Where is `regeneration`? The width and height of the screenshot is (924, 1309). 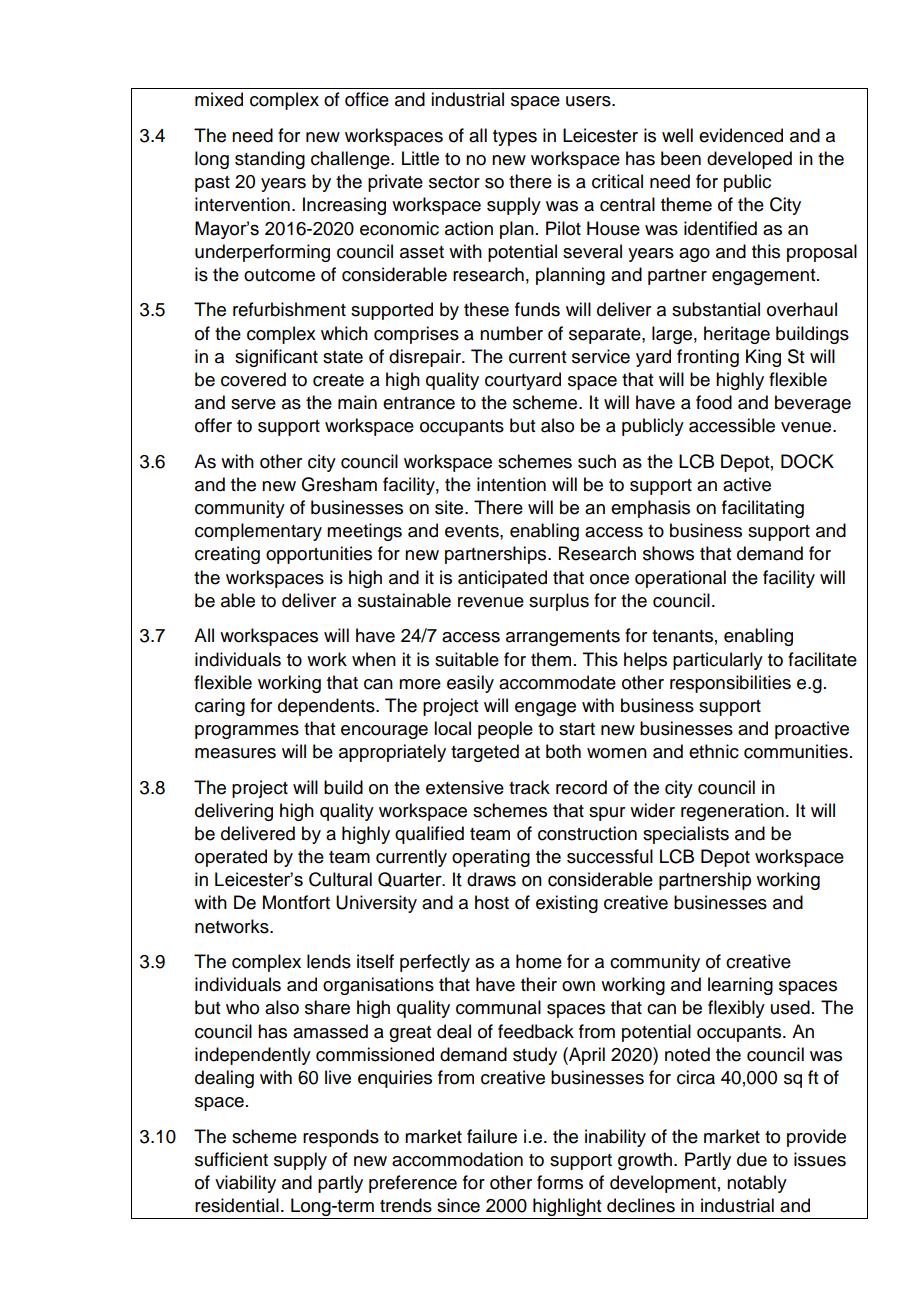
regeneration is located at coordinates (732, 812).
